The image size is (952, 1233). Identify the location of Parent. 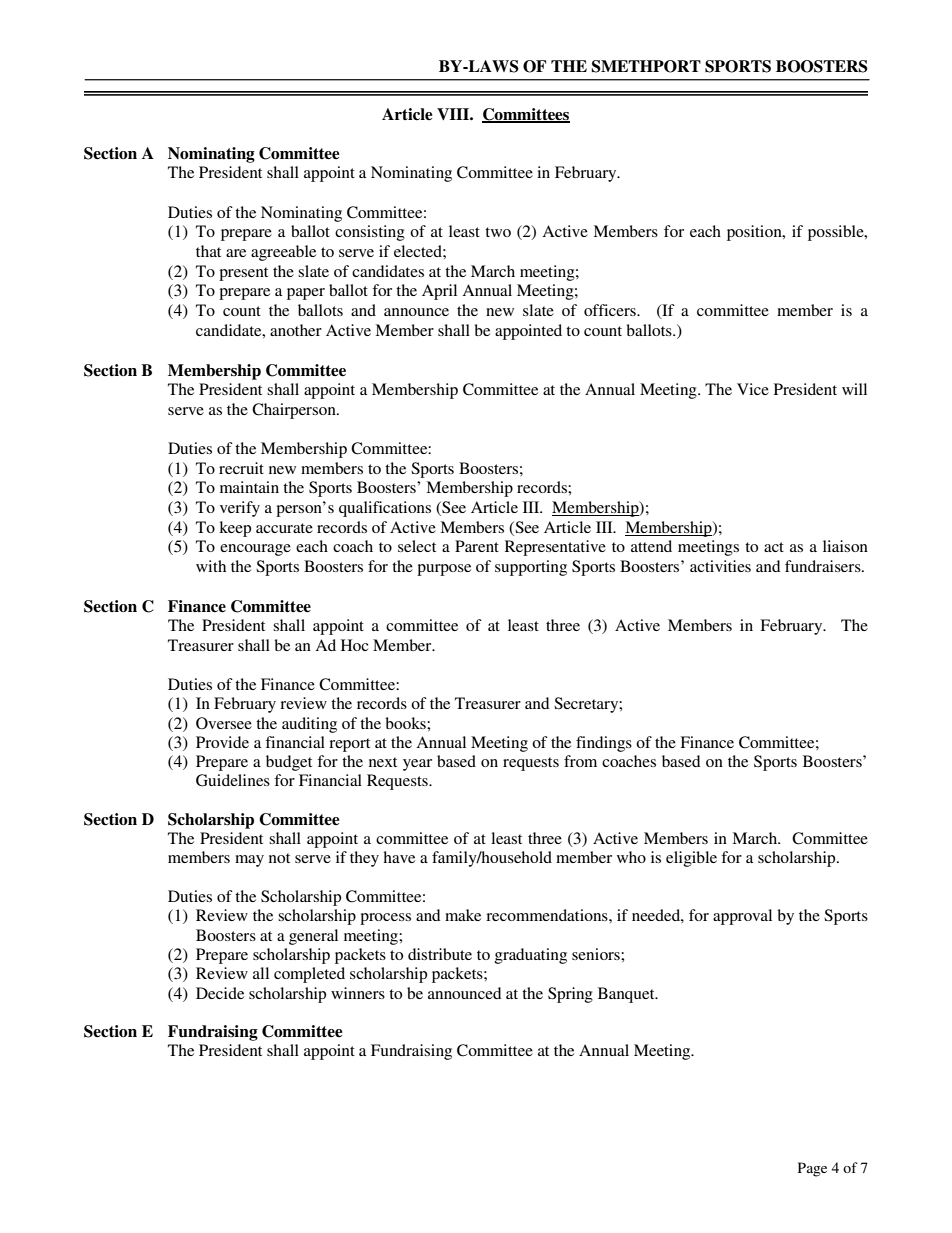
(477, 546).
